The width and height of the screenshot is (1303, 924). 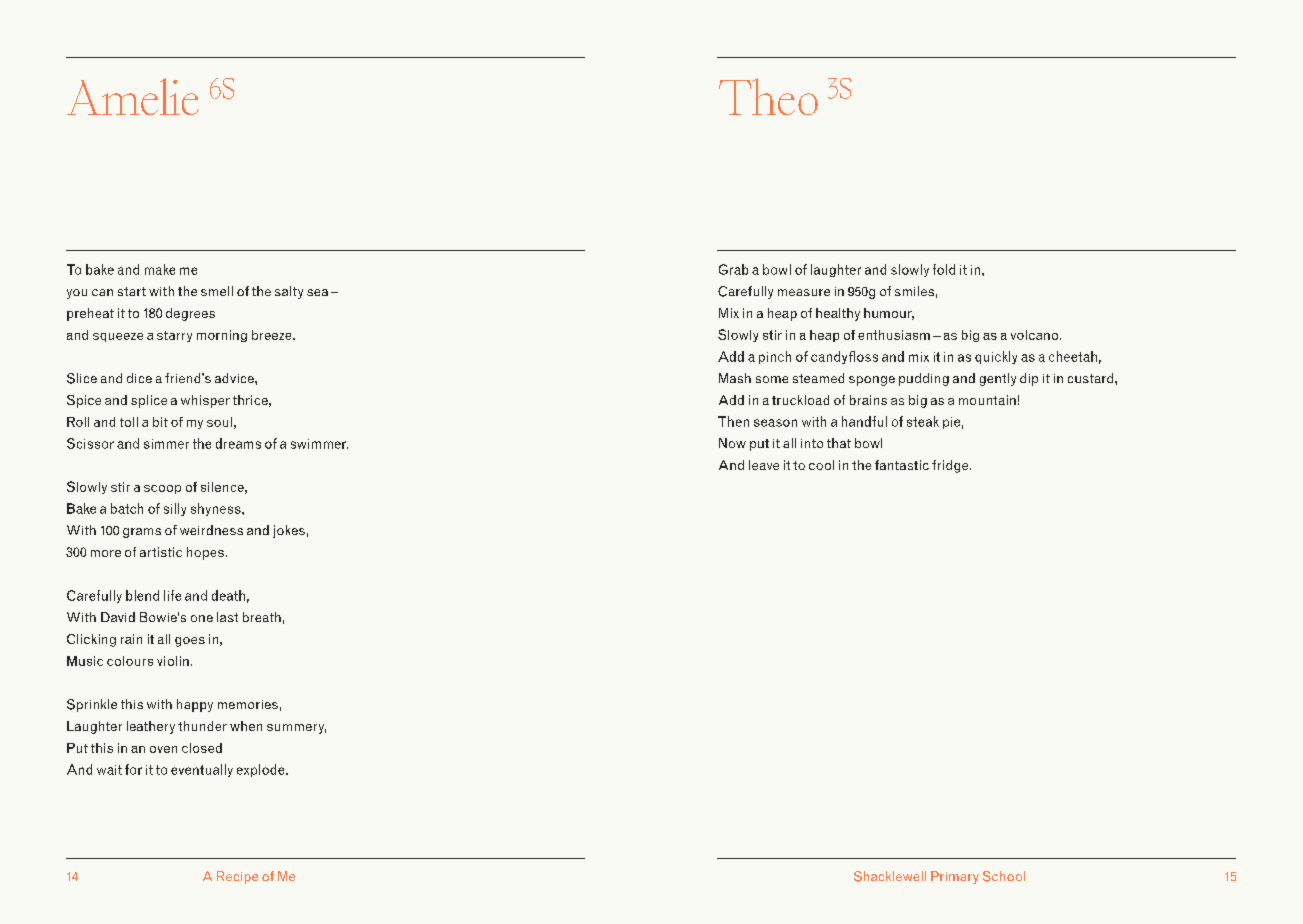 I want to click on fold, so click(x=944, y=269).
